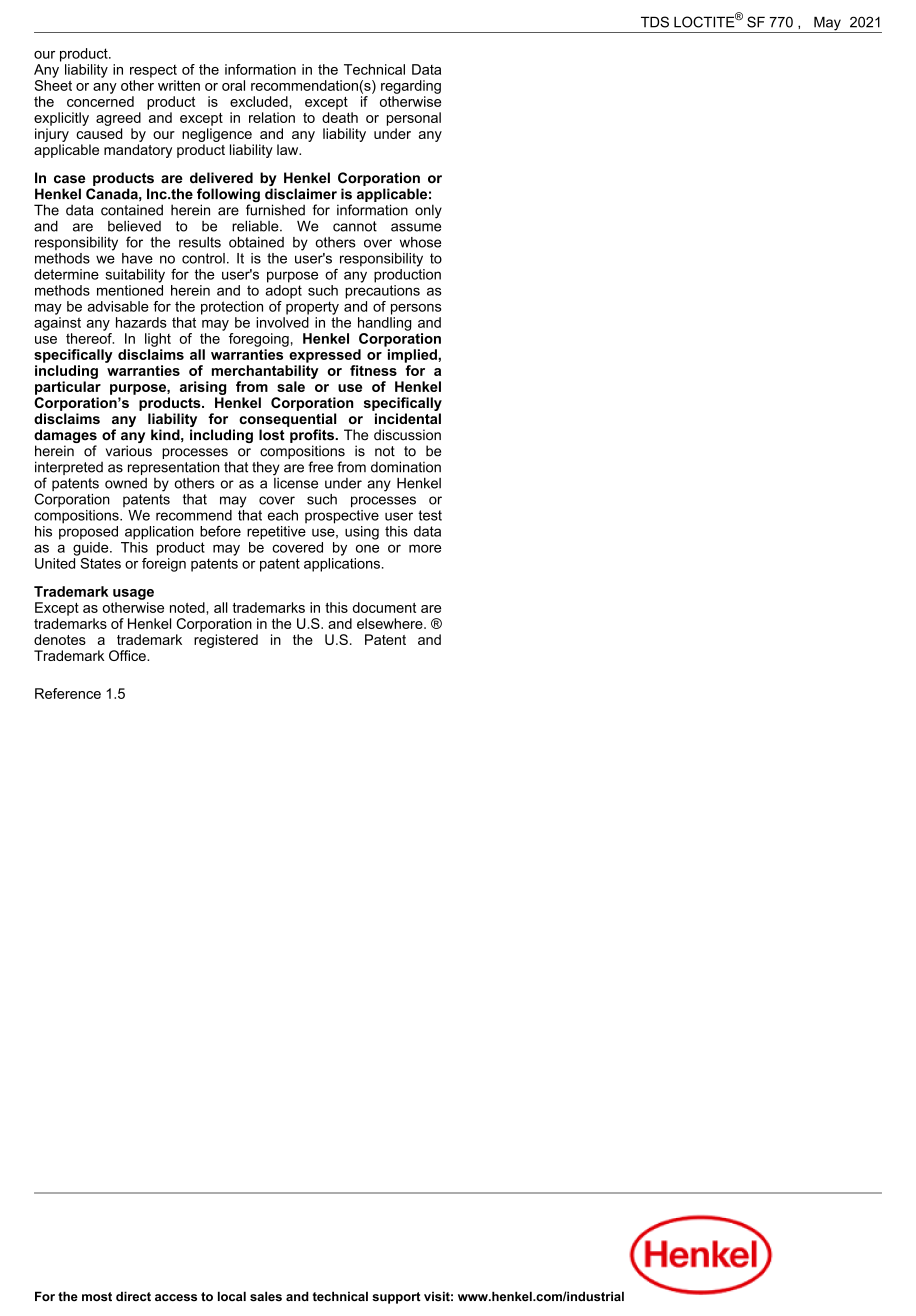 The height and width of the screenshot is (1316, 916). I want to click on TDS, so click(655, 22).
